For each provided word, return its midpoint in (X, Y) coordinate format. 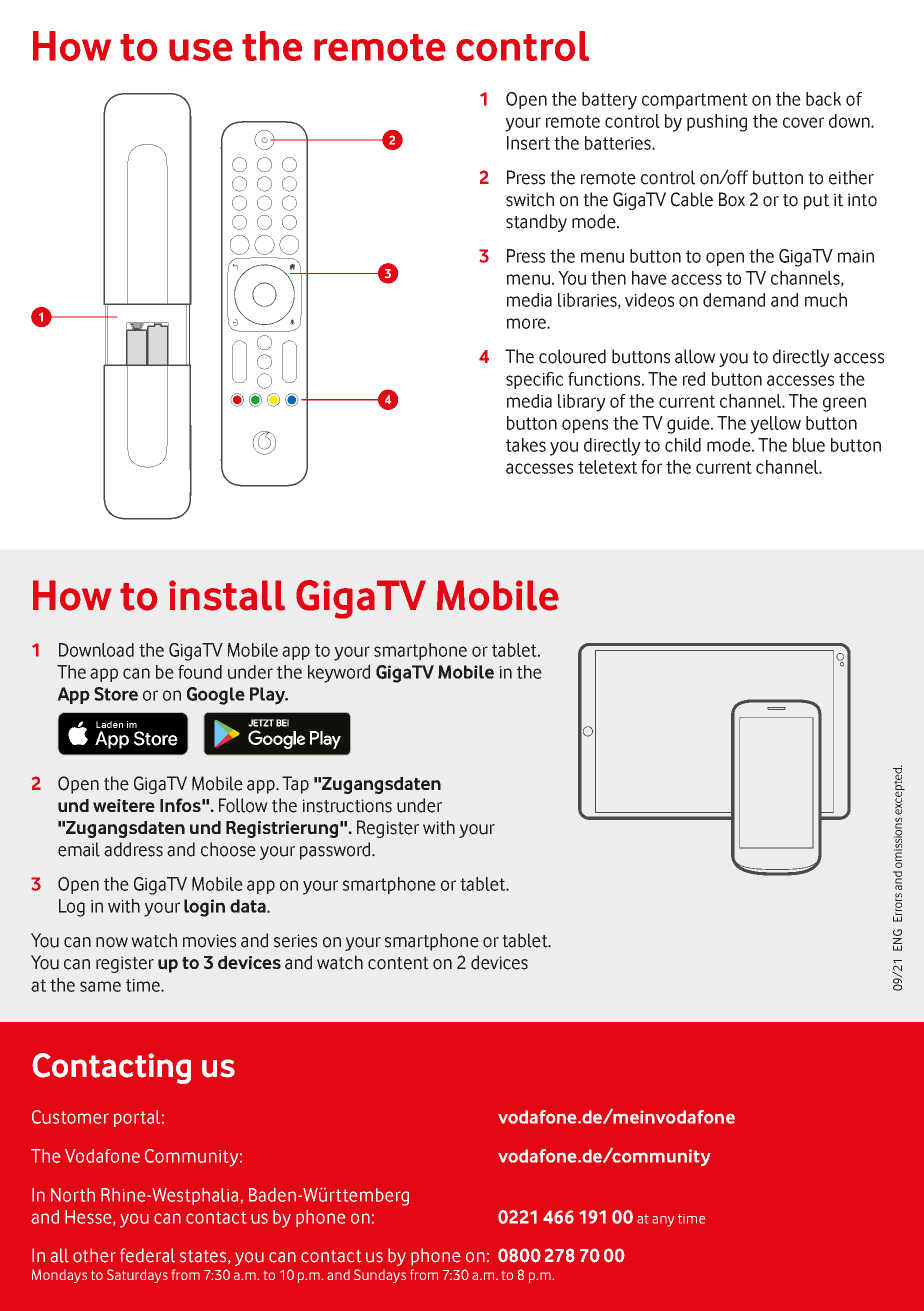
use (201, 50)
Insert (528, 143)
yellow (775, 425)
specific (534, 380)
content (398, 963)
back (823, 99)
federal (147, 1255)
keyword (339, 674)
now (112, 942)
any (663, 1221)
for (651, 467)
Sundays (380, 1276)
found (200, 672)
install (227, 595)
